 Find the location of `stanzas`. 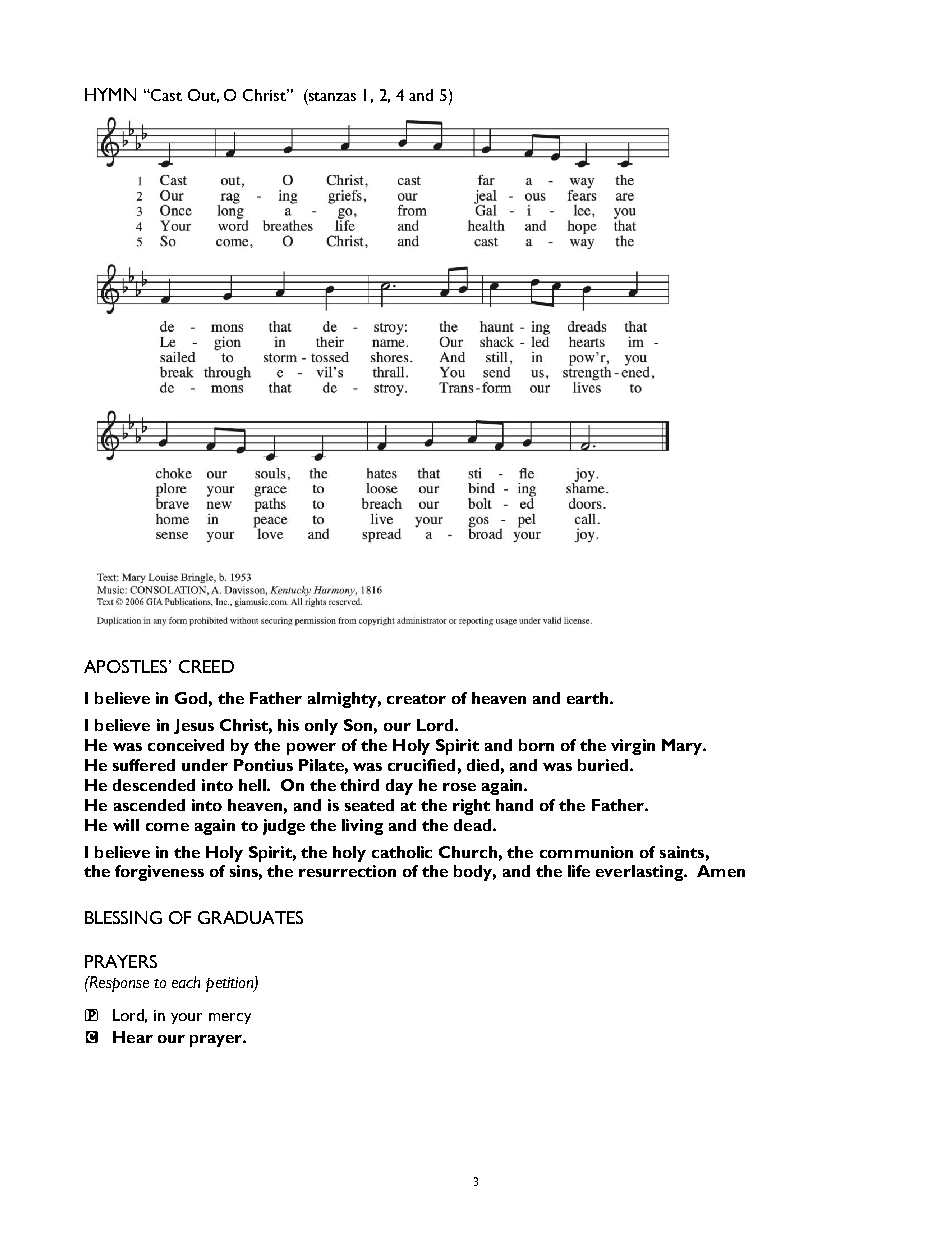

stanzas is located at coordinates (332, 96).
